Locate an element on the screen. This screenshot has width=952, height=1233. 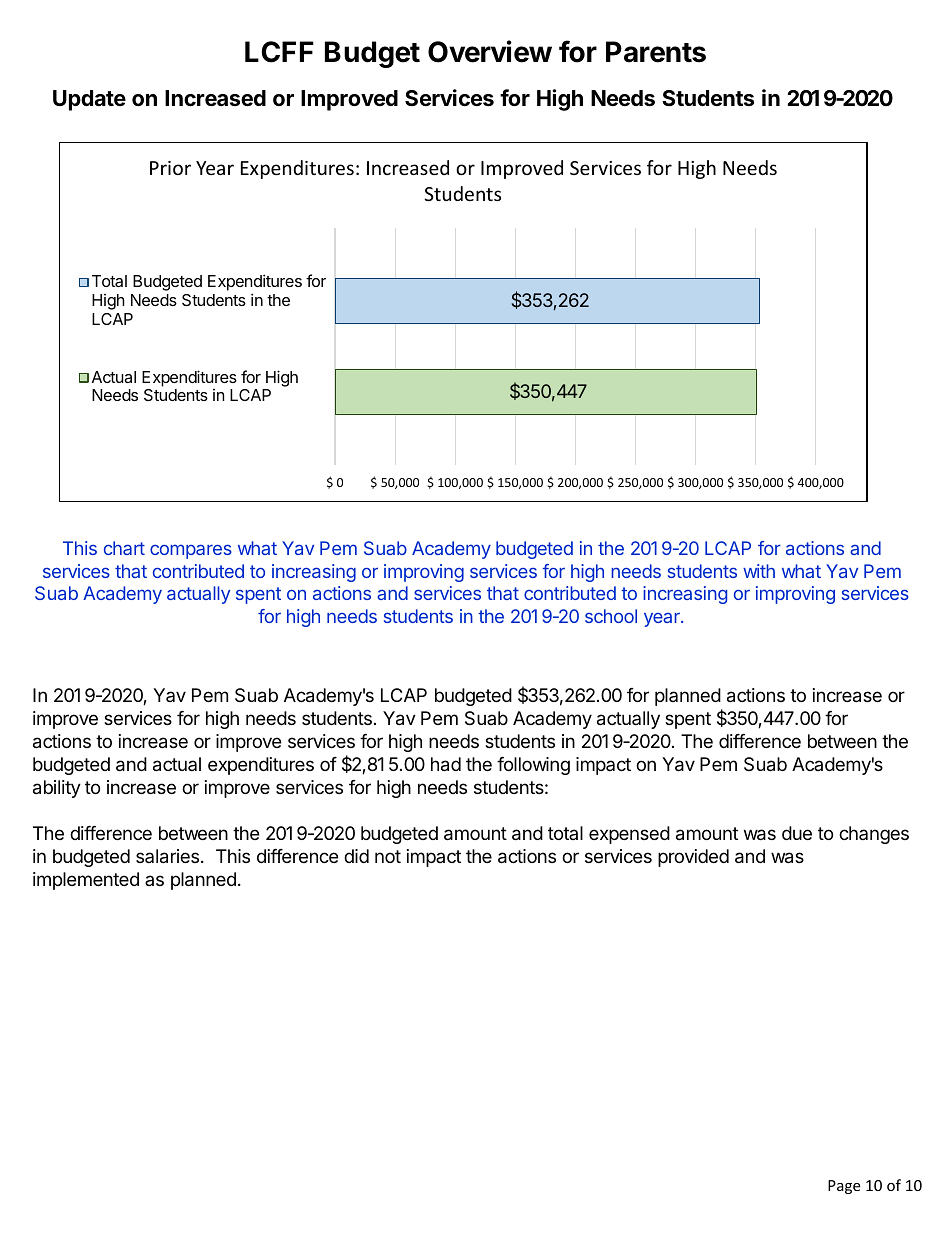
provided is located at coordinates (693, 858).
